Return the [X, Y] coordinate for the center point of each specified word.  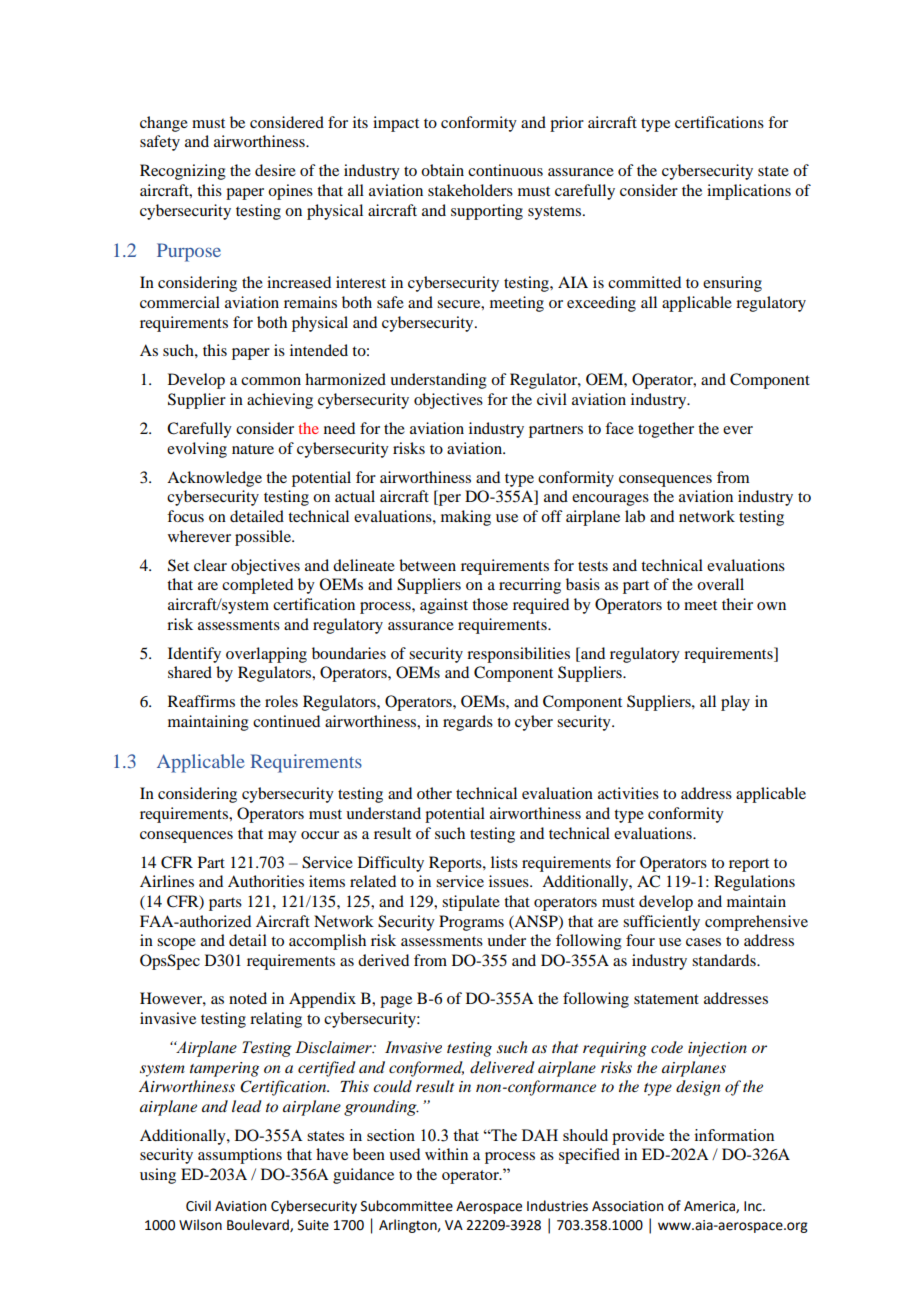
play [735, 703]
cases [703, 942]
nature [253, 449]
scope [176, 944]
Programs [471, 923]
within [446, 1154]
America [710, 1207]
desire [275, 170]
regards [468, 723]
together [666, 430]
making [466, 518]
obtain [442, 170]
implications [749, 192]
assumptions [240, 1156]
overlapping [266, 655]
